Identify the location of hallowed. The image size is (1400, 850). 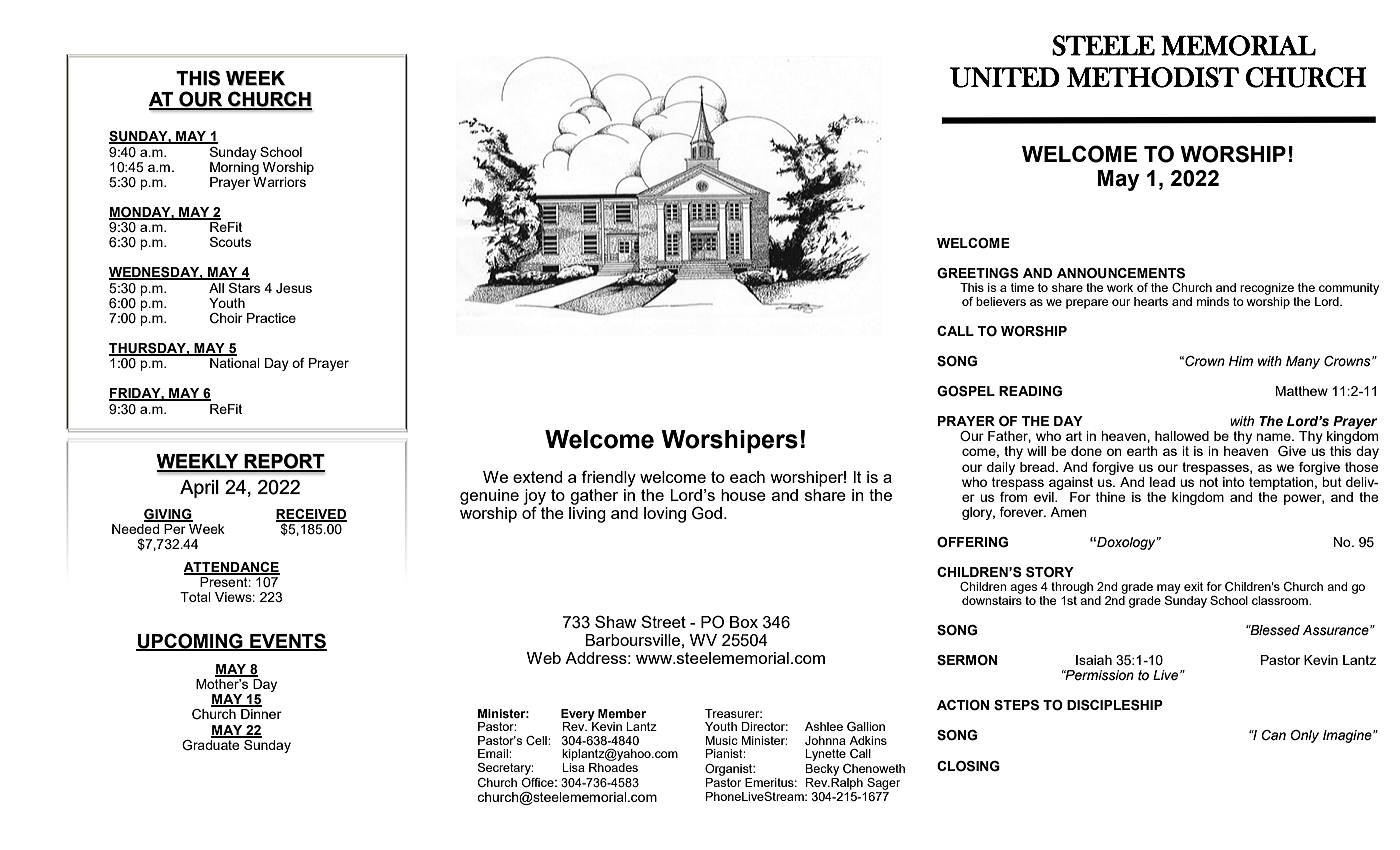
(1182, 436).
